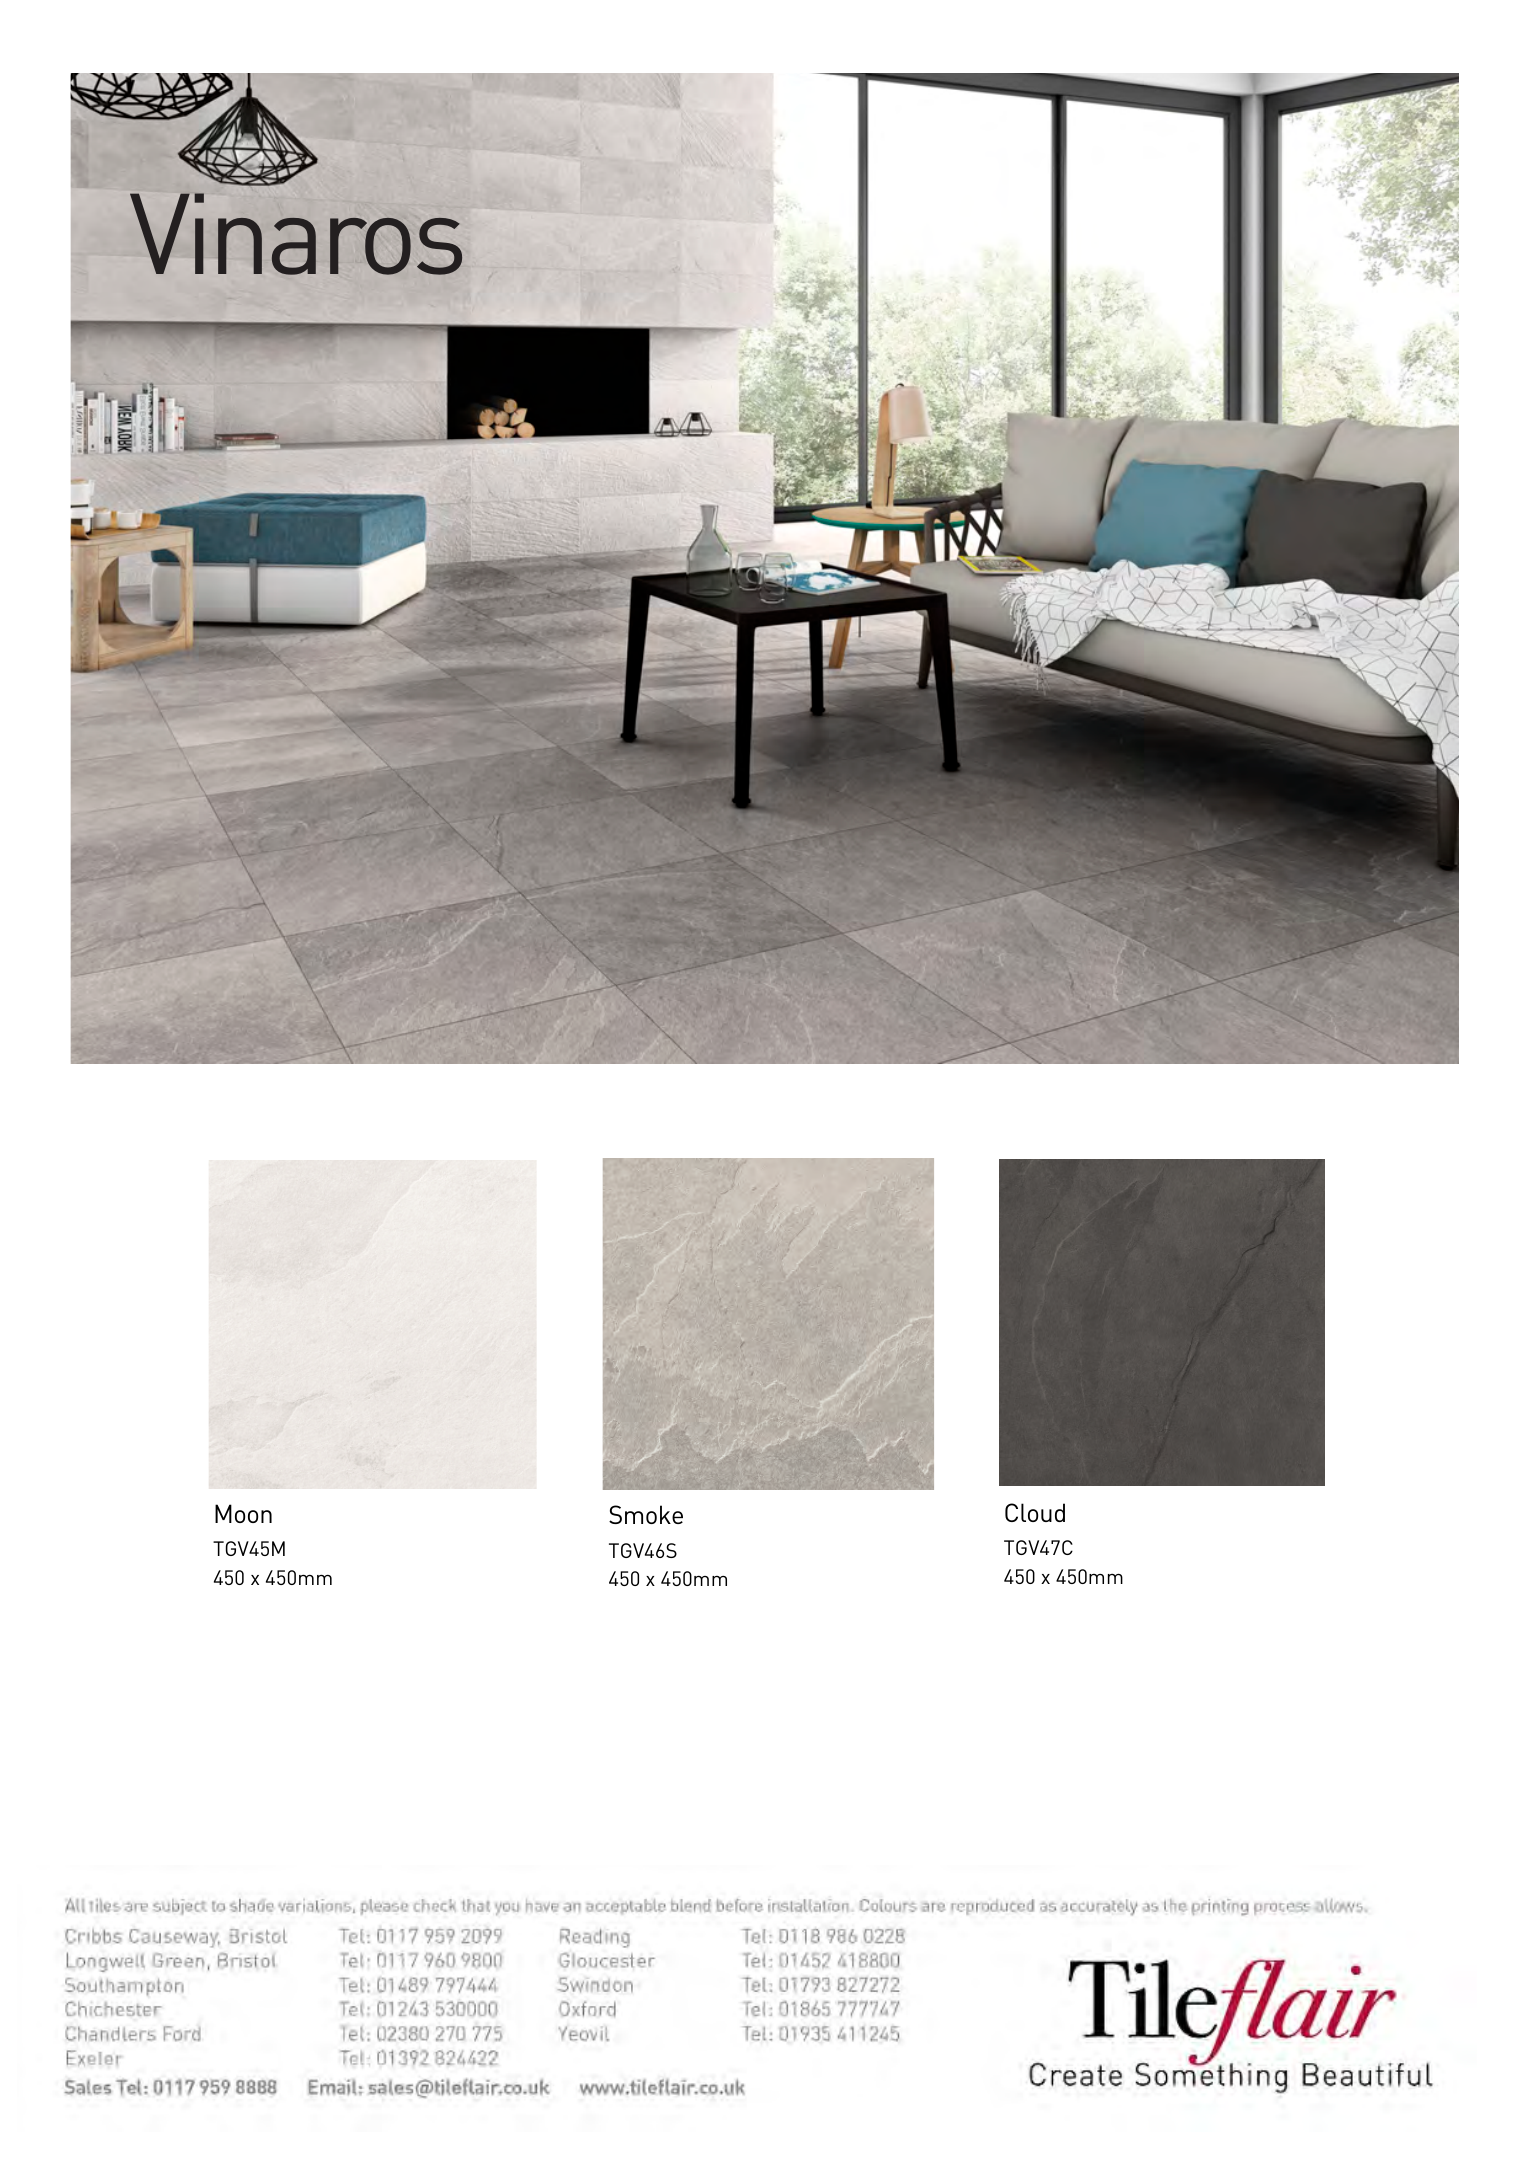 This screenshot has height=2159, width=1527. Describe the element at coordinates (646, 1514) in the screenshot. I see `Smoke` at that location.
